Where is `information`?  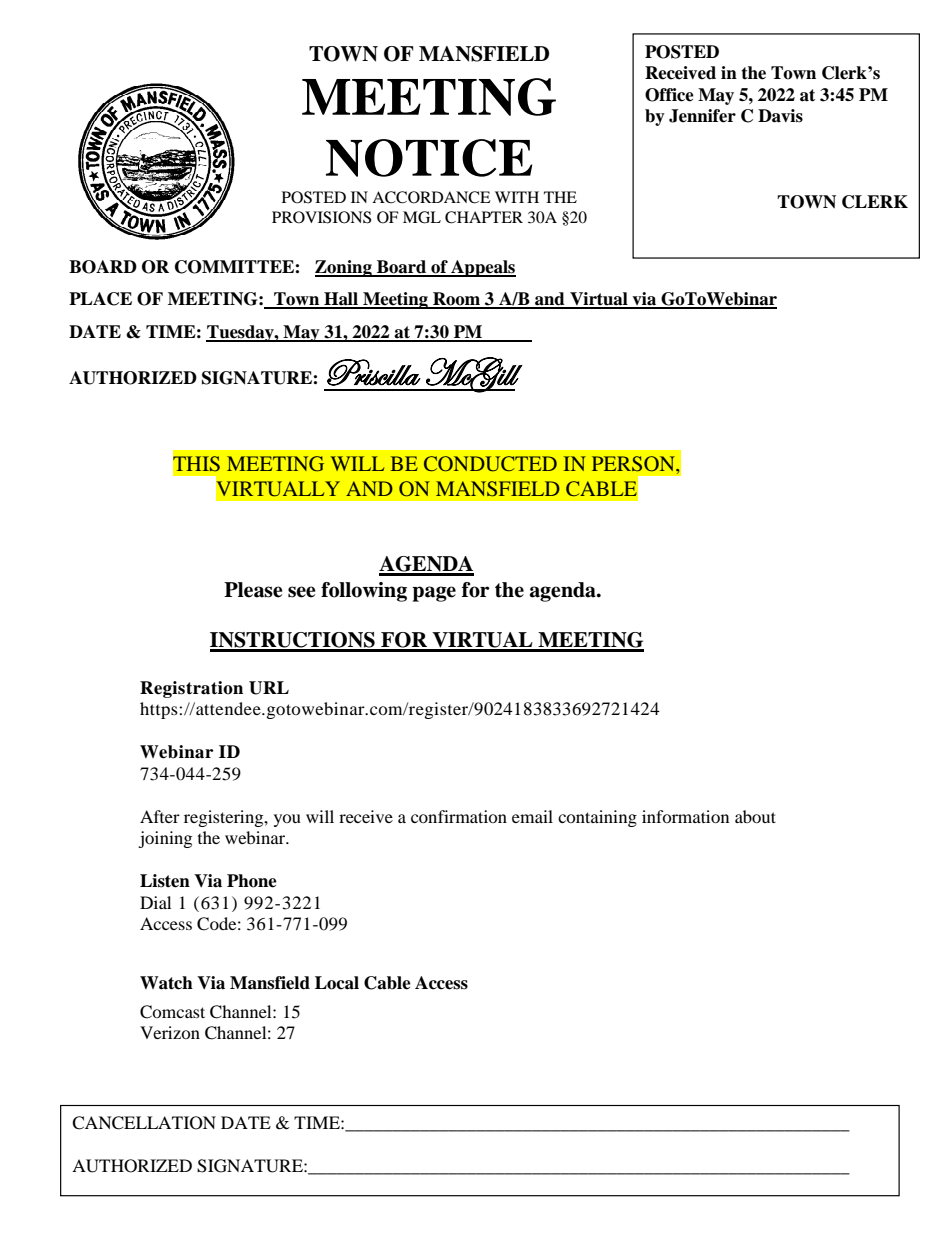 information is located at coordinates (685, 816).
